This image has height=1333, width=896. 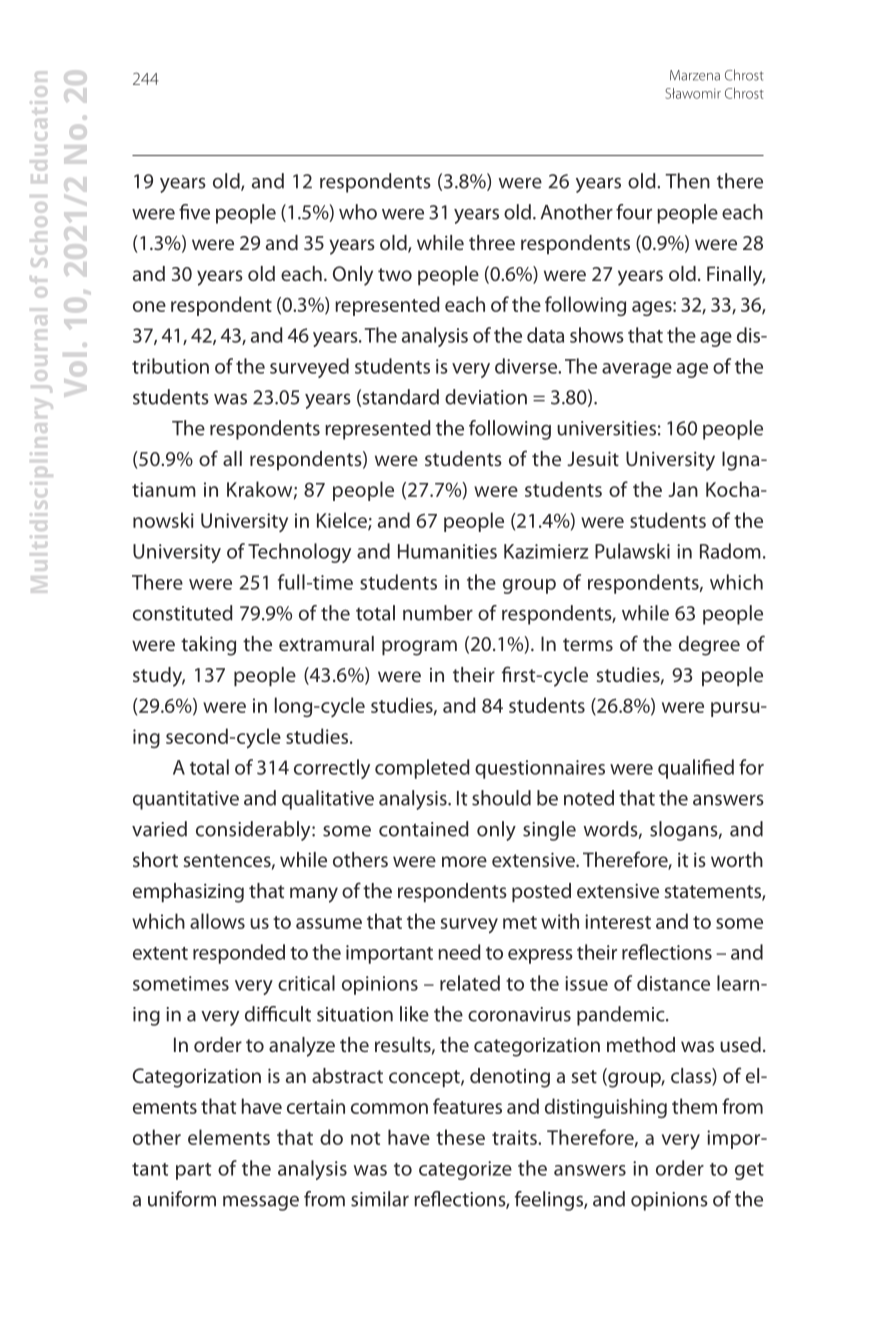 What do you see at coordinates (683, 489) in the image?
I see `Jan` at bounding box center [683, 489].
